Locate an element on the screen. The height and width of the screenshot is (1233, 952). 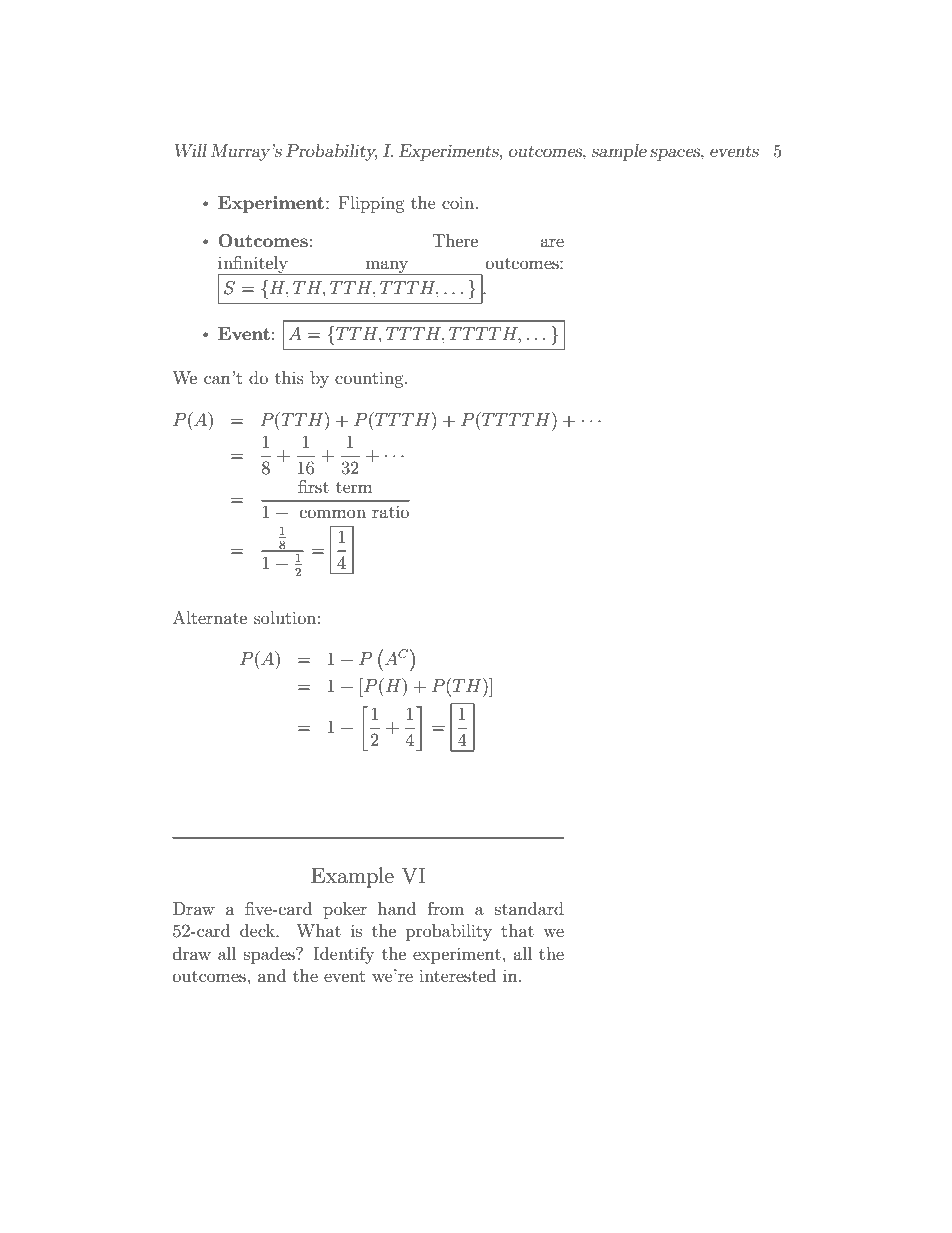
counting is located at coordinates (370, 379).
